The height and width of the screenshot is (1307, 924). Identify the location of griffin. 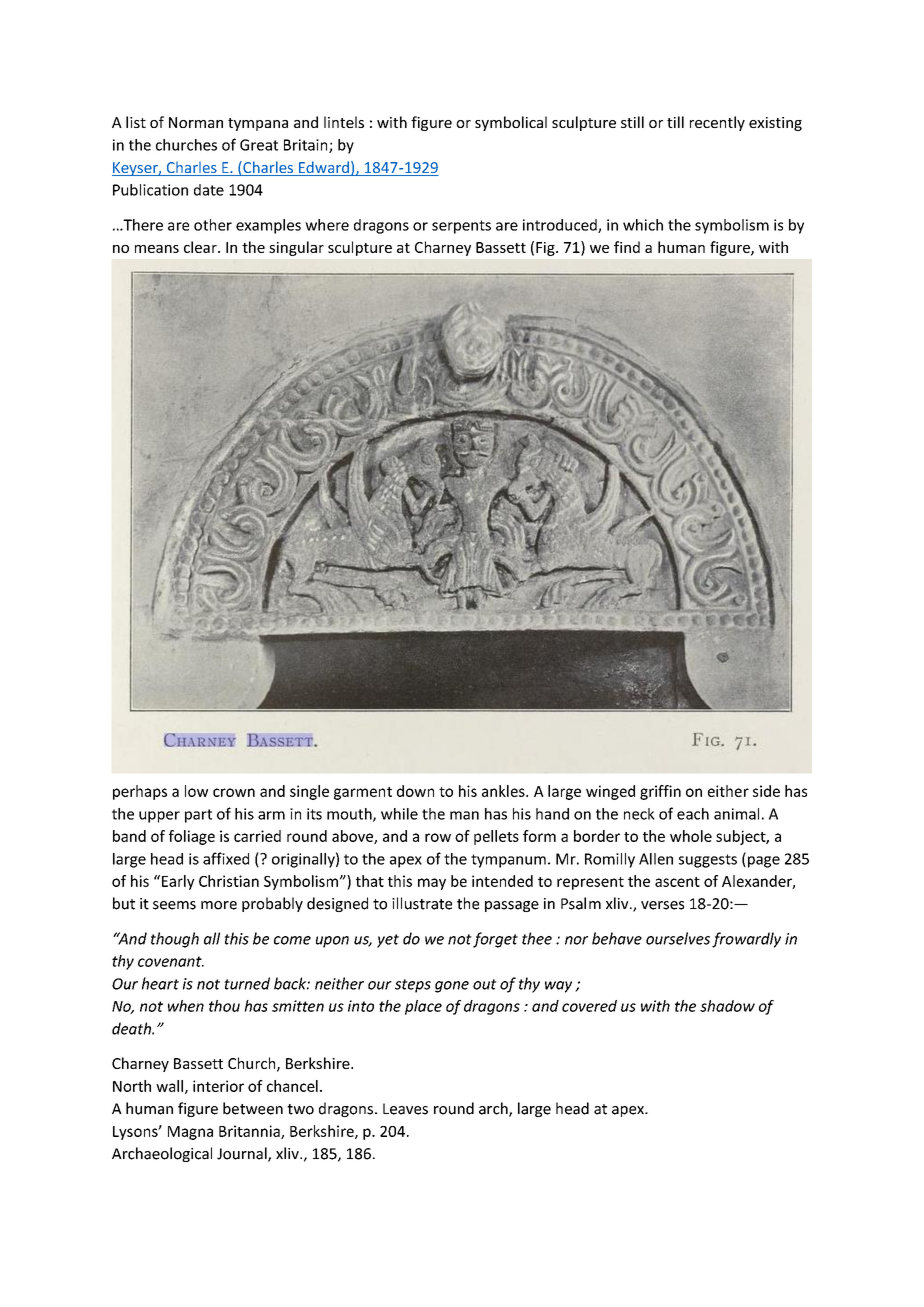
(660, 792).
